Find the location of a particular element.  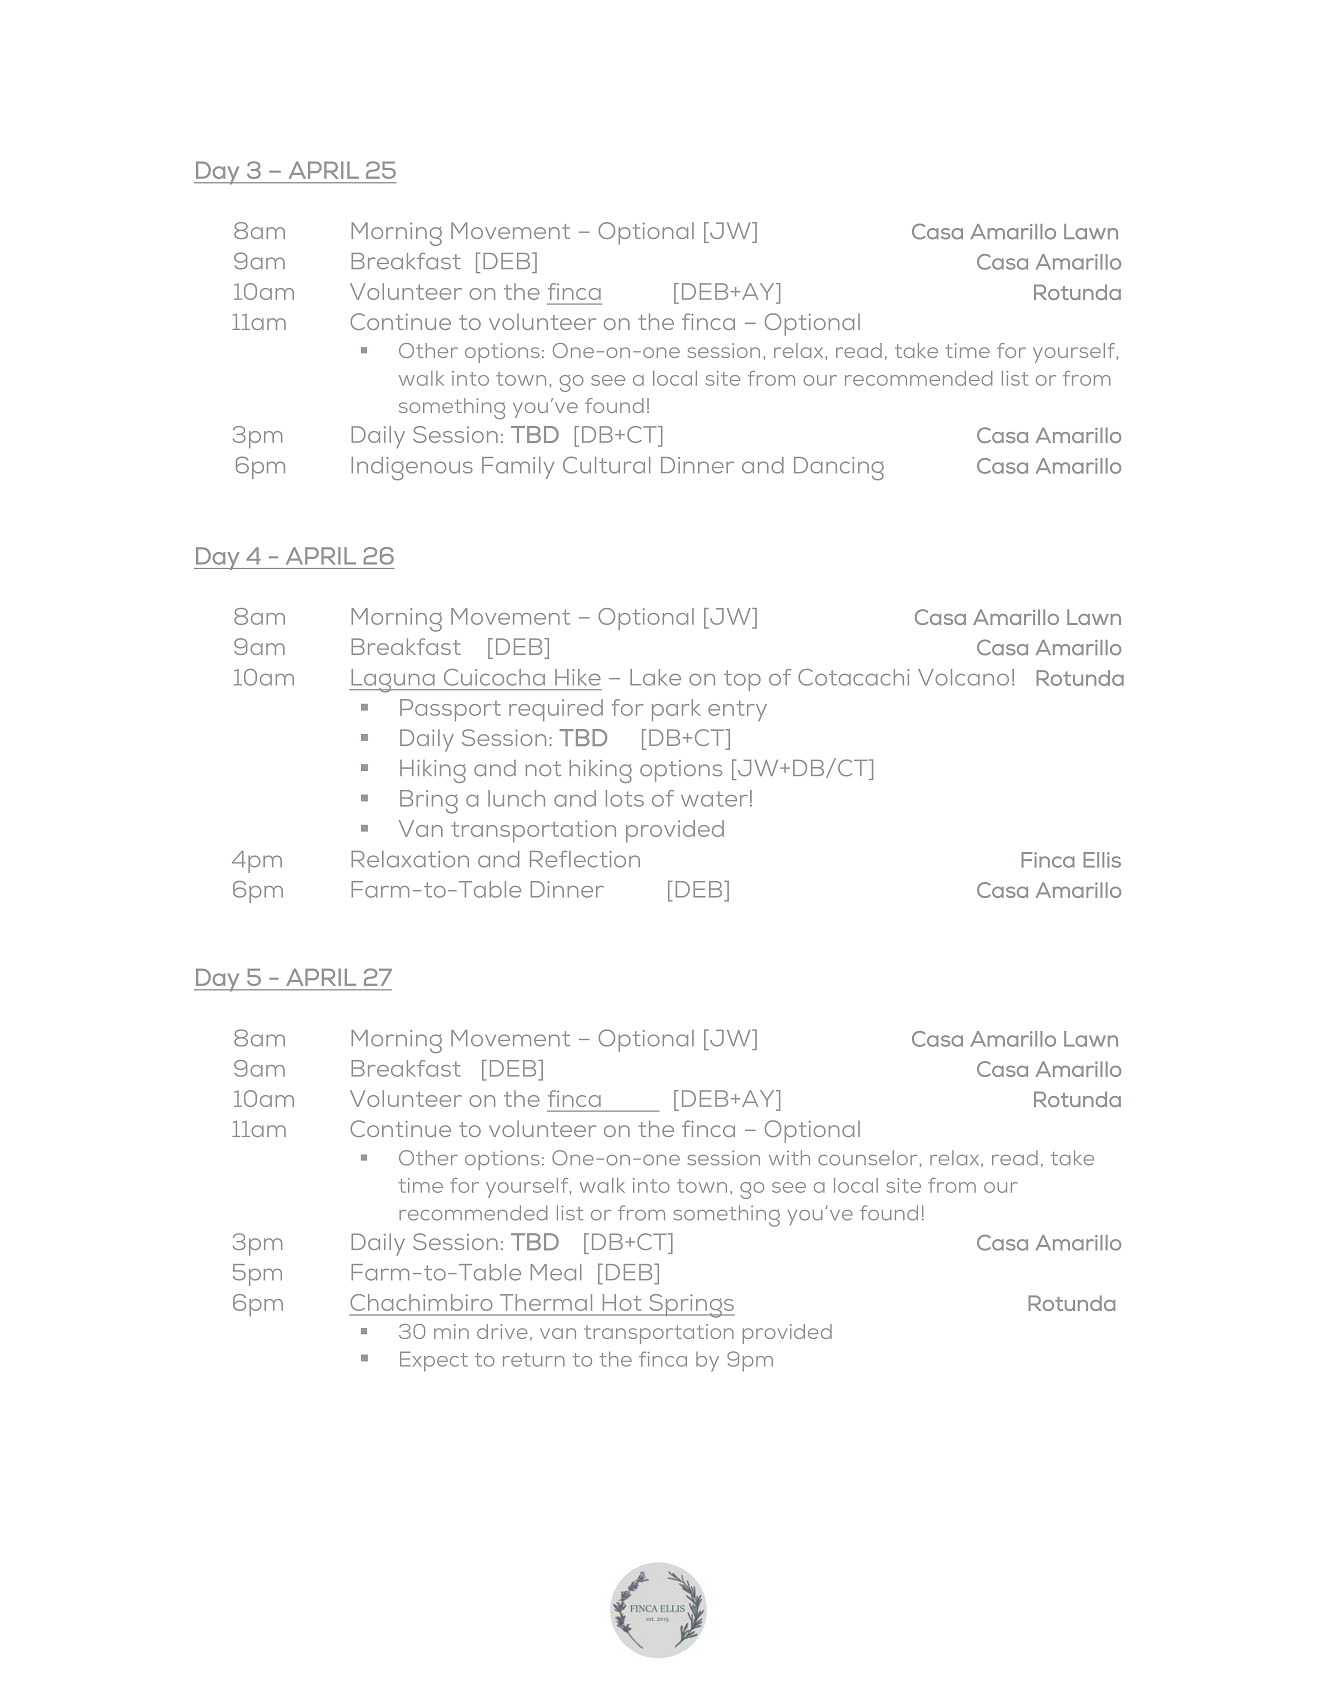

with is located at coordinates (789, 1157).
